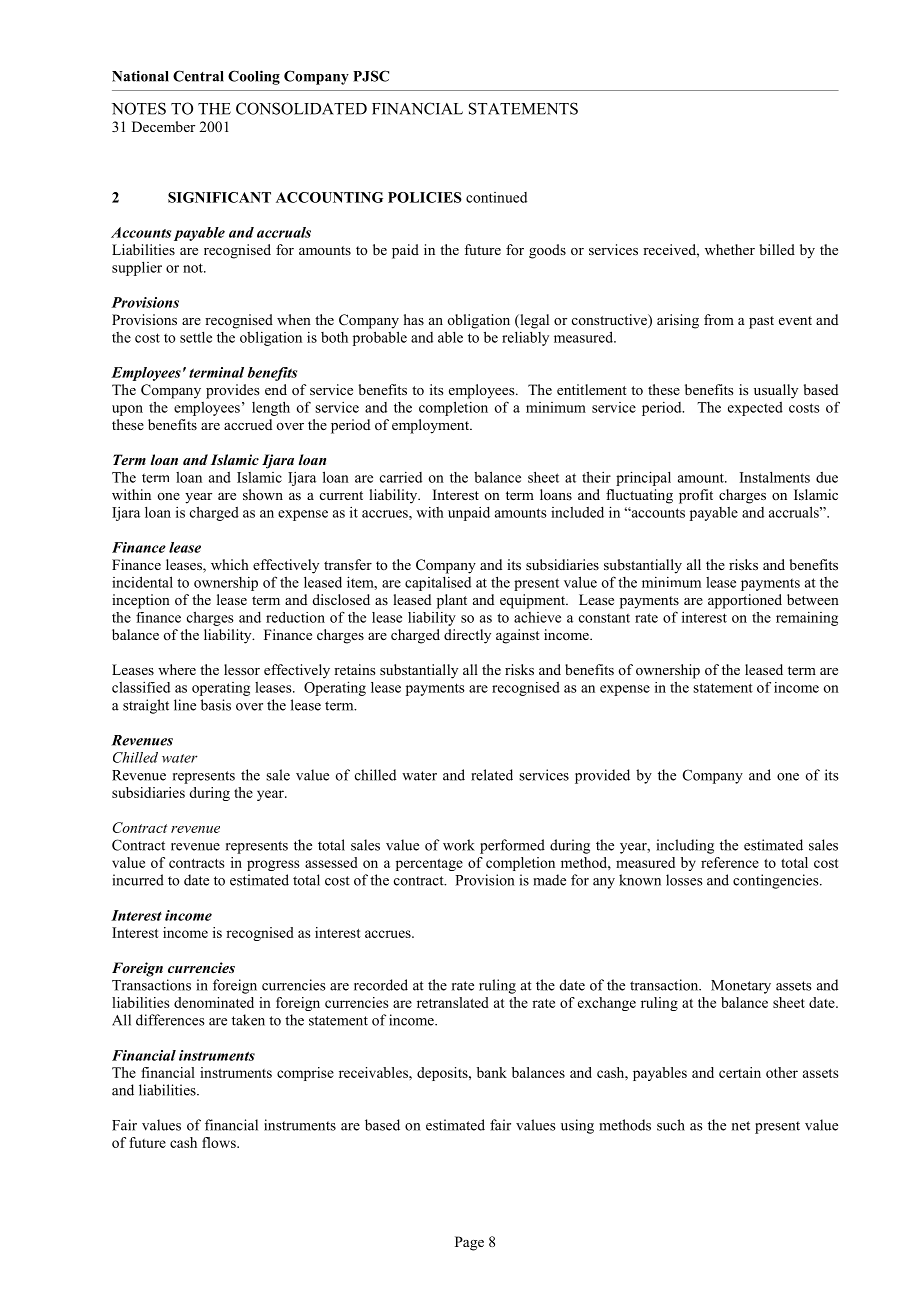 The width and height of the screenshot is (924, 1308). Describe the element at coordinates (730, 249) in the screenshot. I see `whether` at that location.
